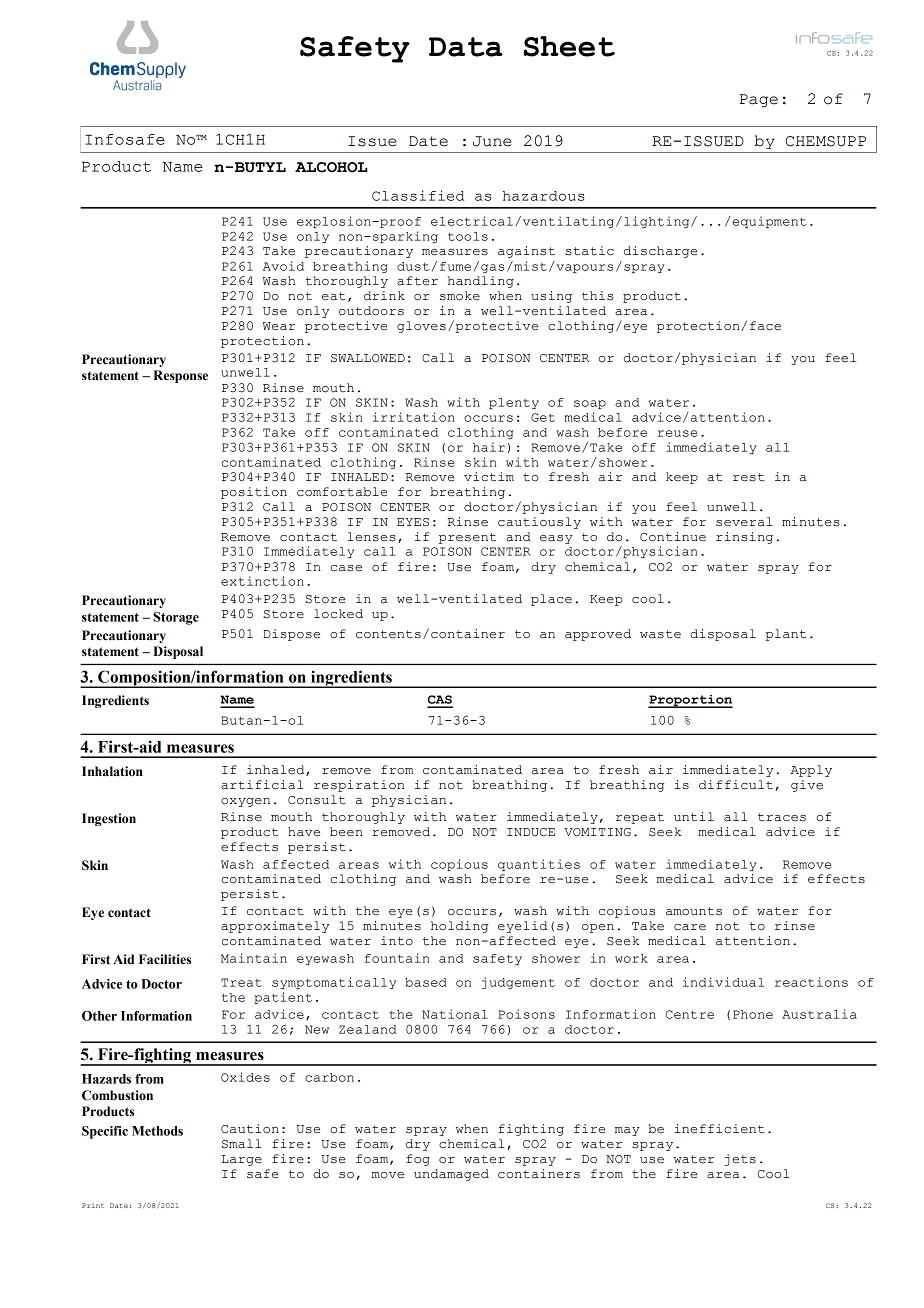  What do you see at coordinates (460, 927) in the page?
I see `holding` at bounding box center [460, 927].
